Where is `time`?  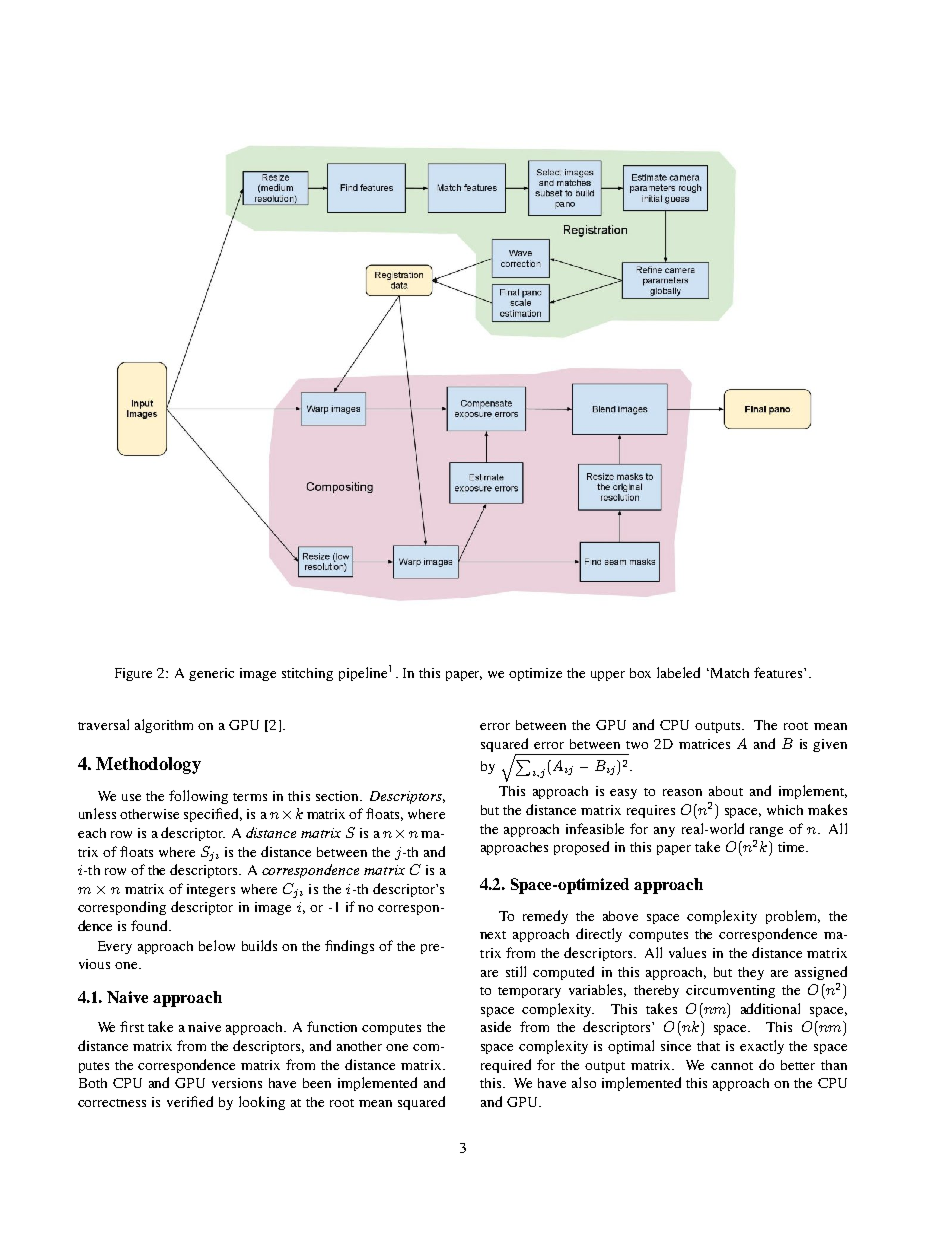 time is located at coordinates (792, 847).
